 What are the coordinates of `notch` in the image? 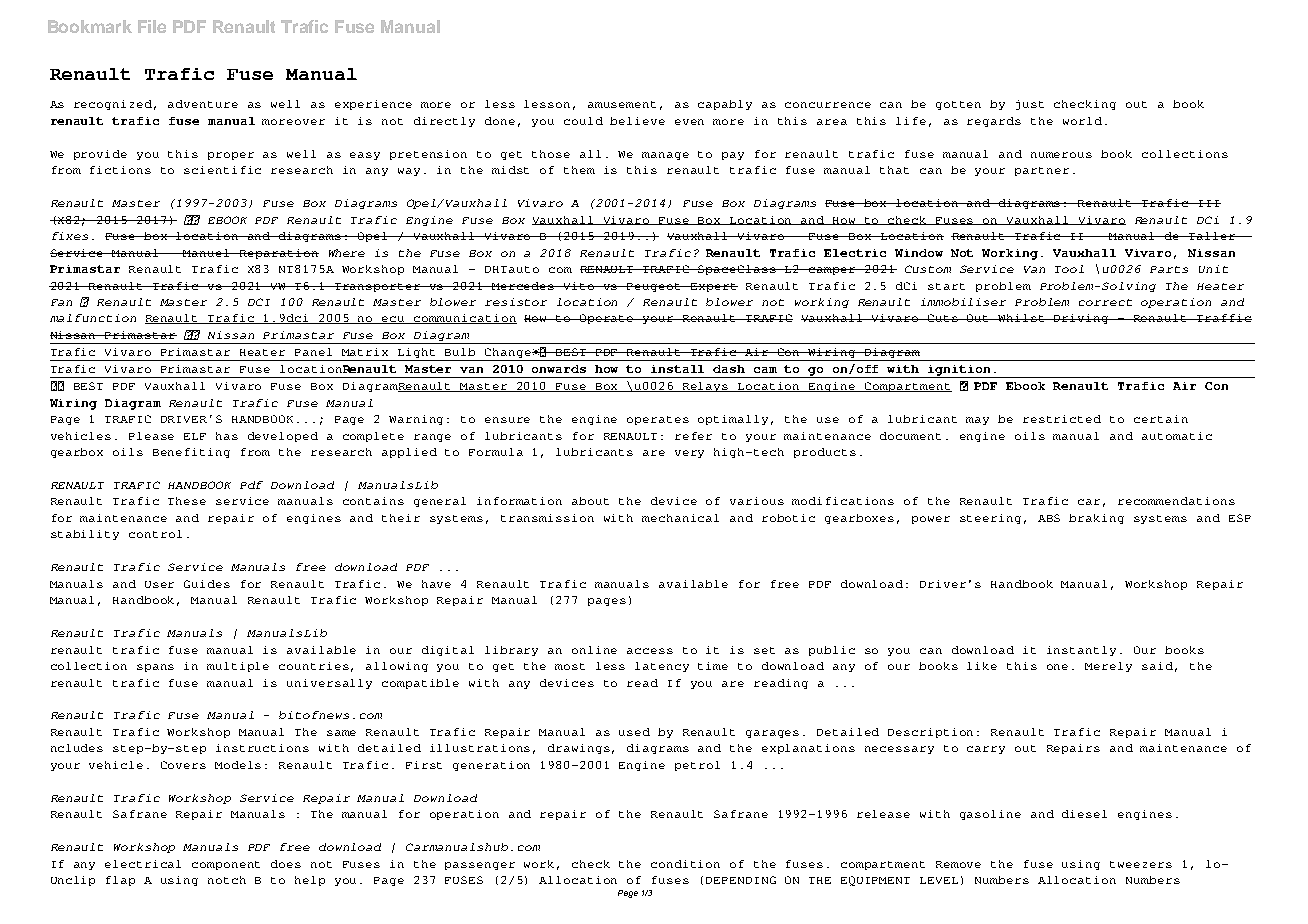 It's located at (227, 880).
